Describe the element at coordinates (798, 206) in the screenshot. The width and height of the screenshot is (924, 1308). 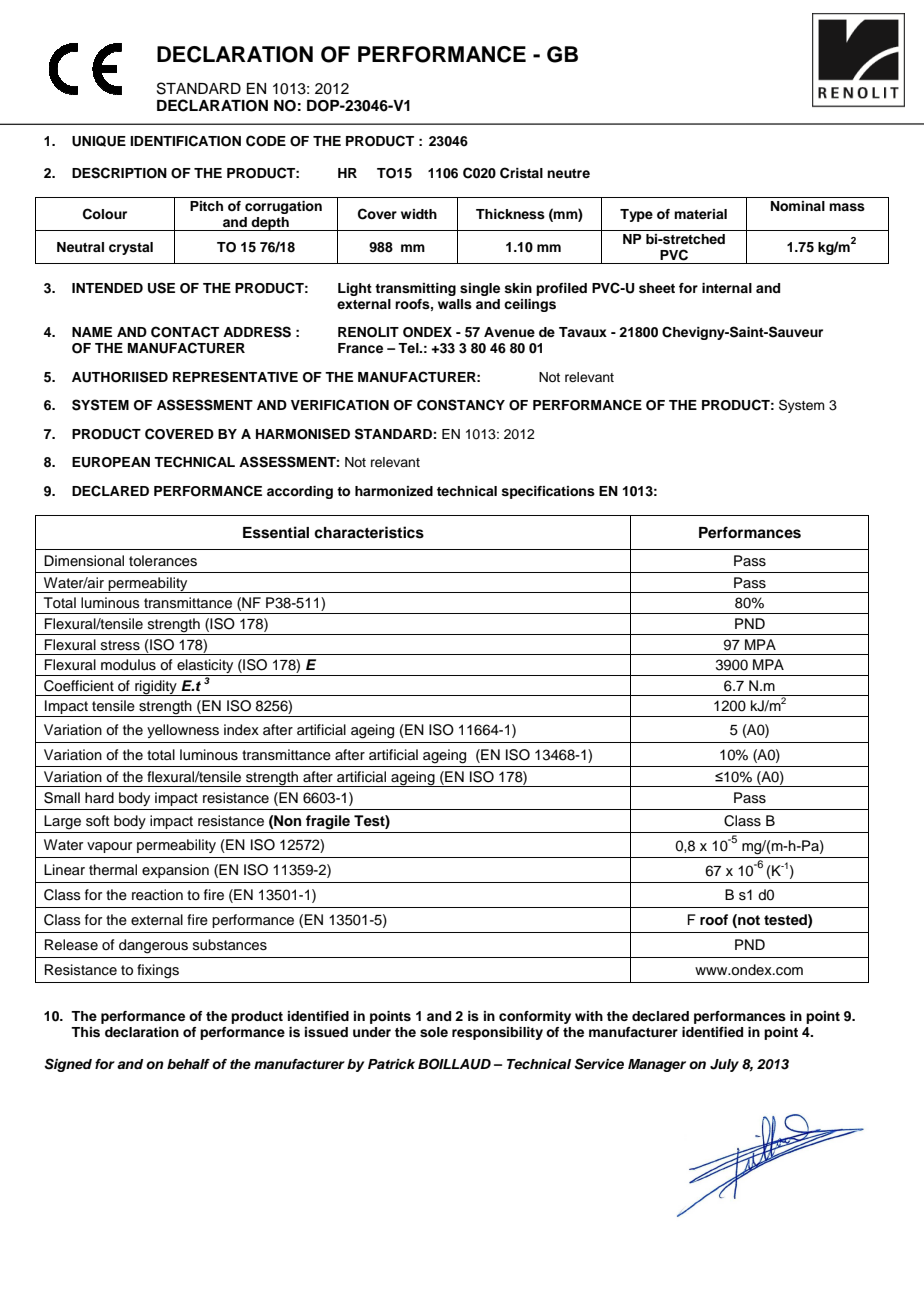
I see `Nominal` at that location.
